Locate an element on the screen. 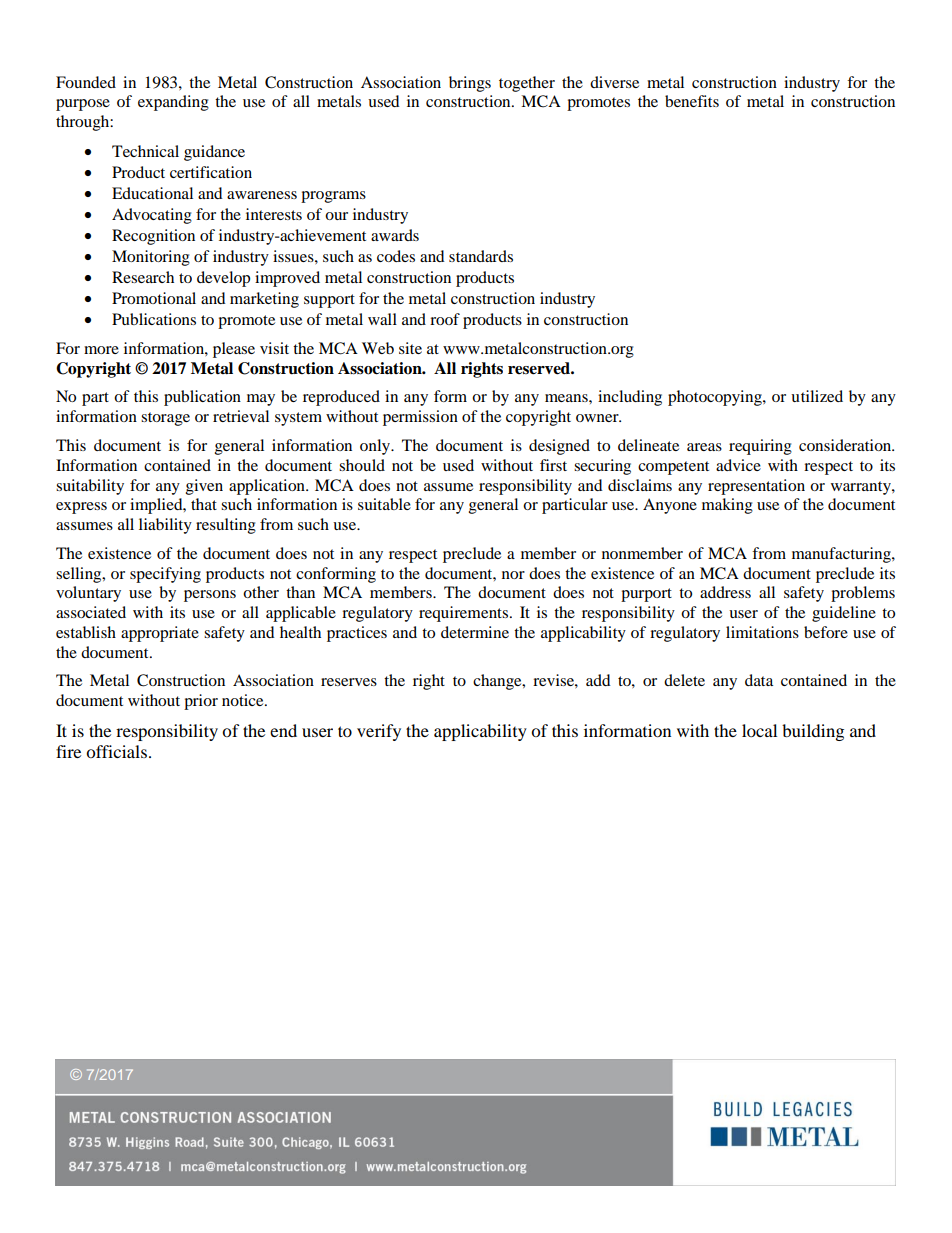 The image size is (952, 1233). brings is located at coordinates (470, 84).
